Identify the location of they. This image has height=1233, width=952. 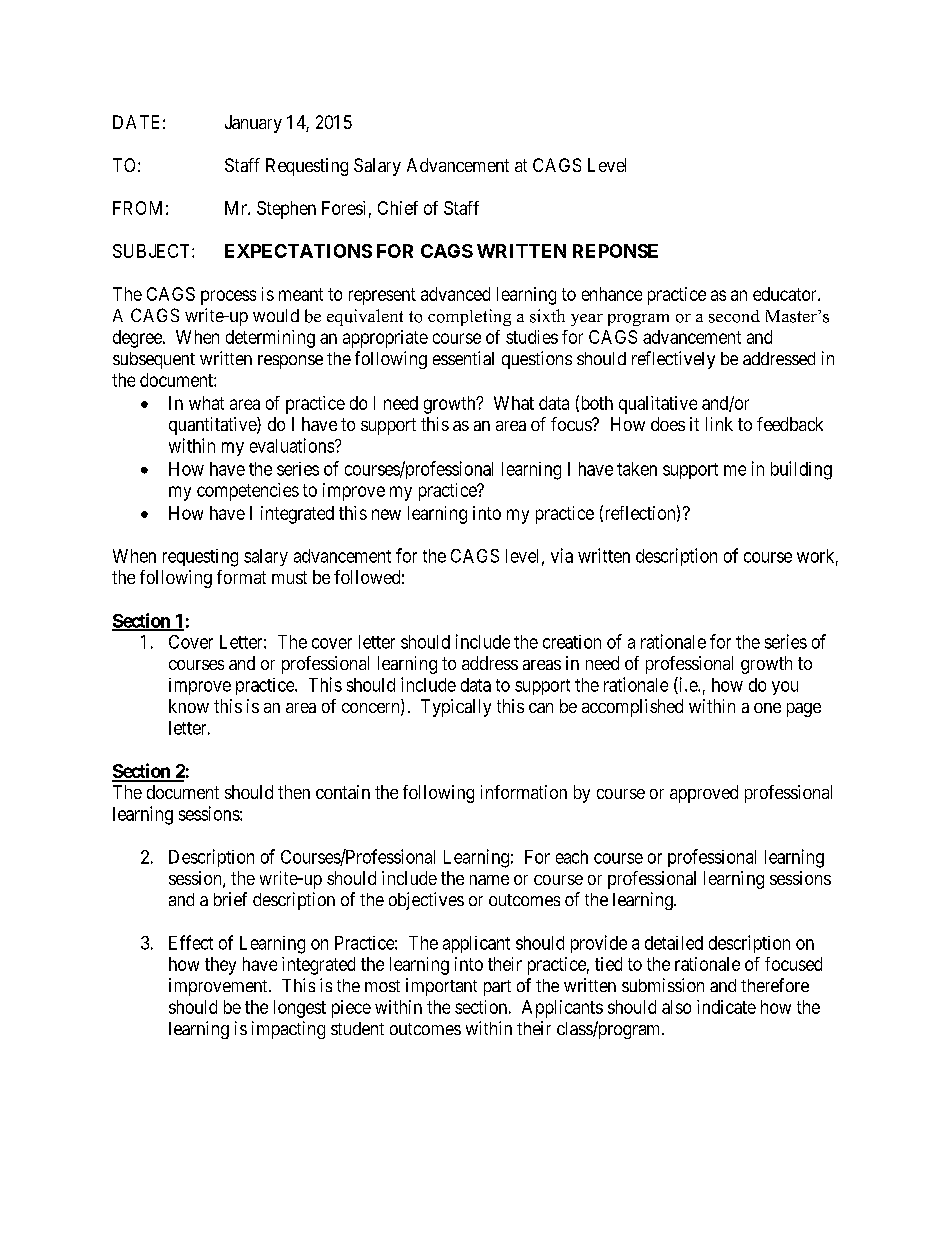
(220, 966).
